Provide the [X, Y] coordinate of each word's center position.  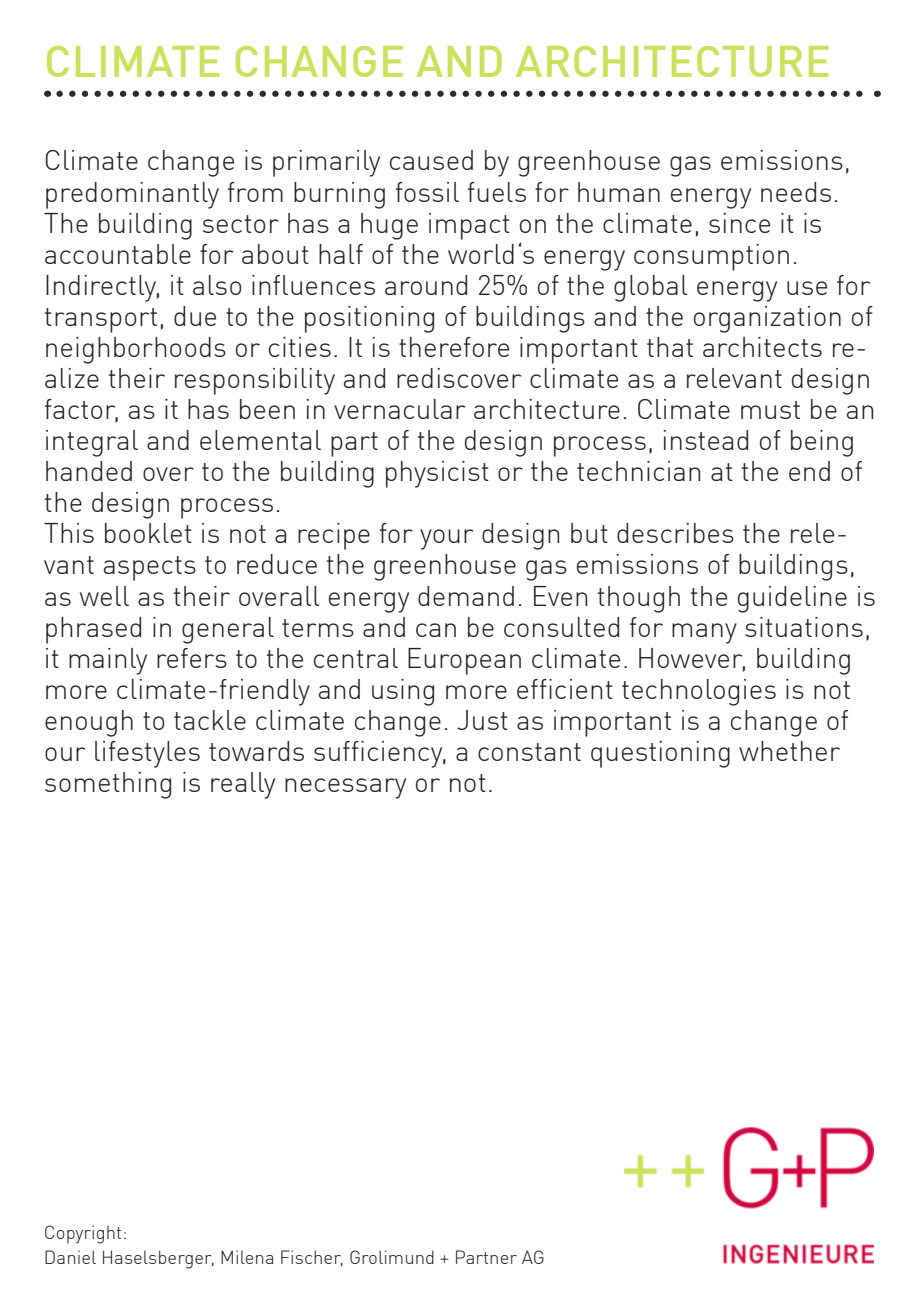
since [739, 223]
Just [482, 720]
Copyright [83, 1234]
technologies [699, 692]
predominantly [132, 195]
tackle [210, 720]
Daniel [70, 1257]
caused [431, 160]
